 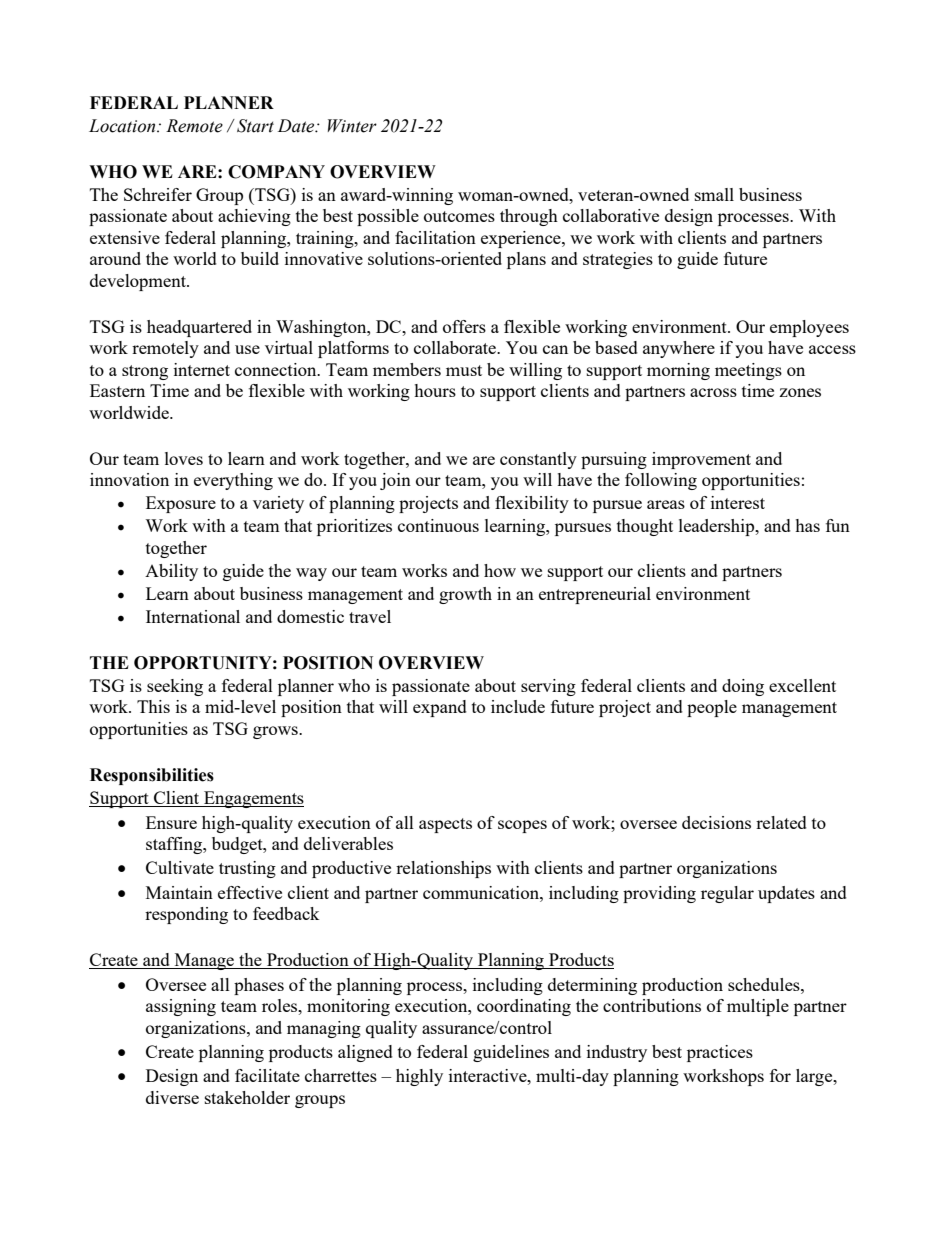 What do you see at coordinates (193, 616) in the screenshot?
I see `International` at bounding box center [193, 616].
